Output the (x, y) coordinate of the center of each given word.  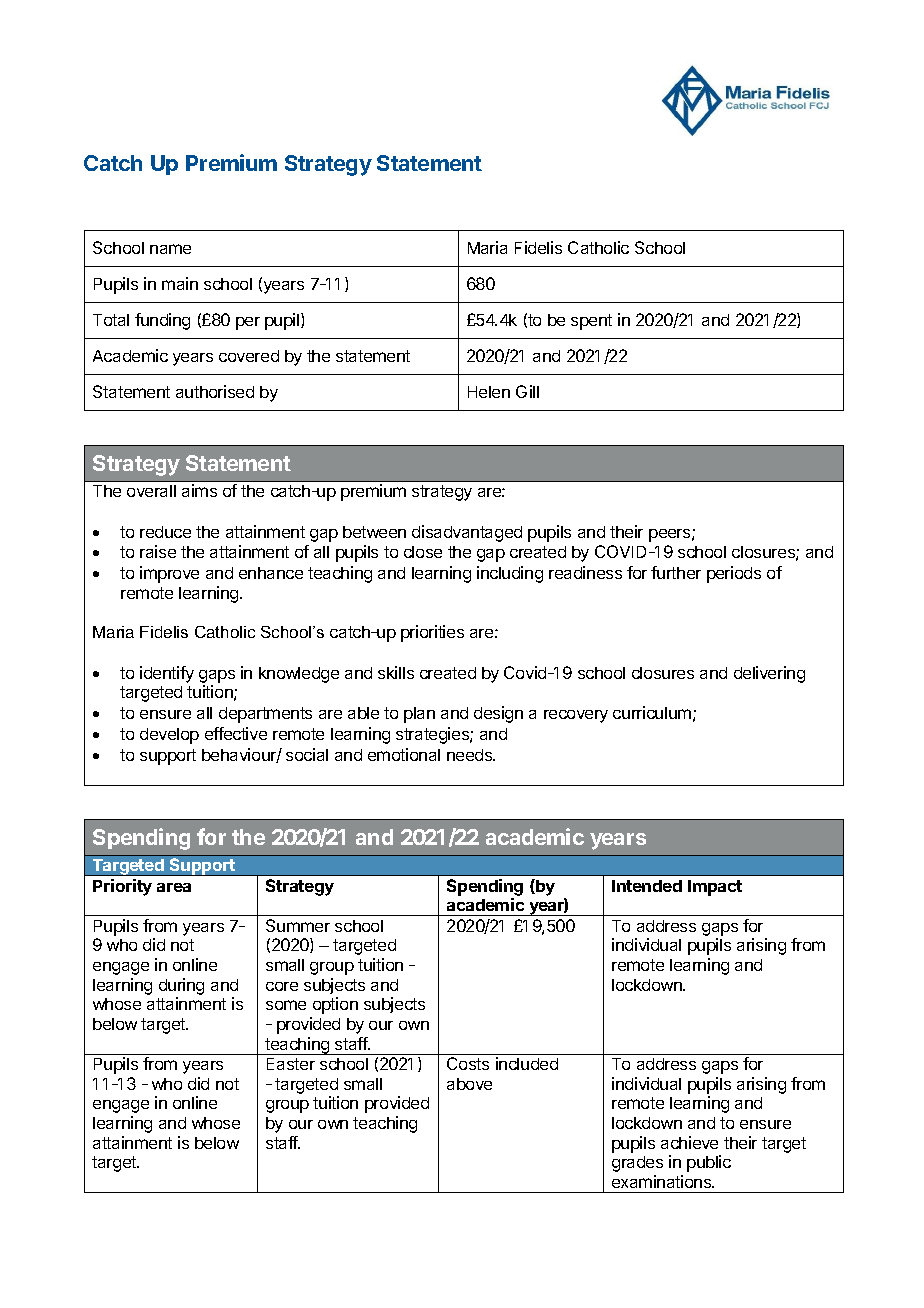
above (469, 1084)
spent (591, 322)
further (676, 572)
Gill (527, 391)
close (423, 552)
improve (169, 574)
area (174, 887)
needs (471, 755)
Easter (291, 1064)
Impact (715, 888)
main (180, 283)
